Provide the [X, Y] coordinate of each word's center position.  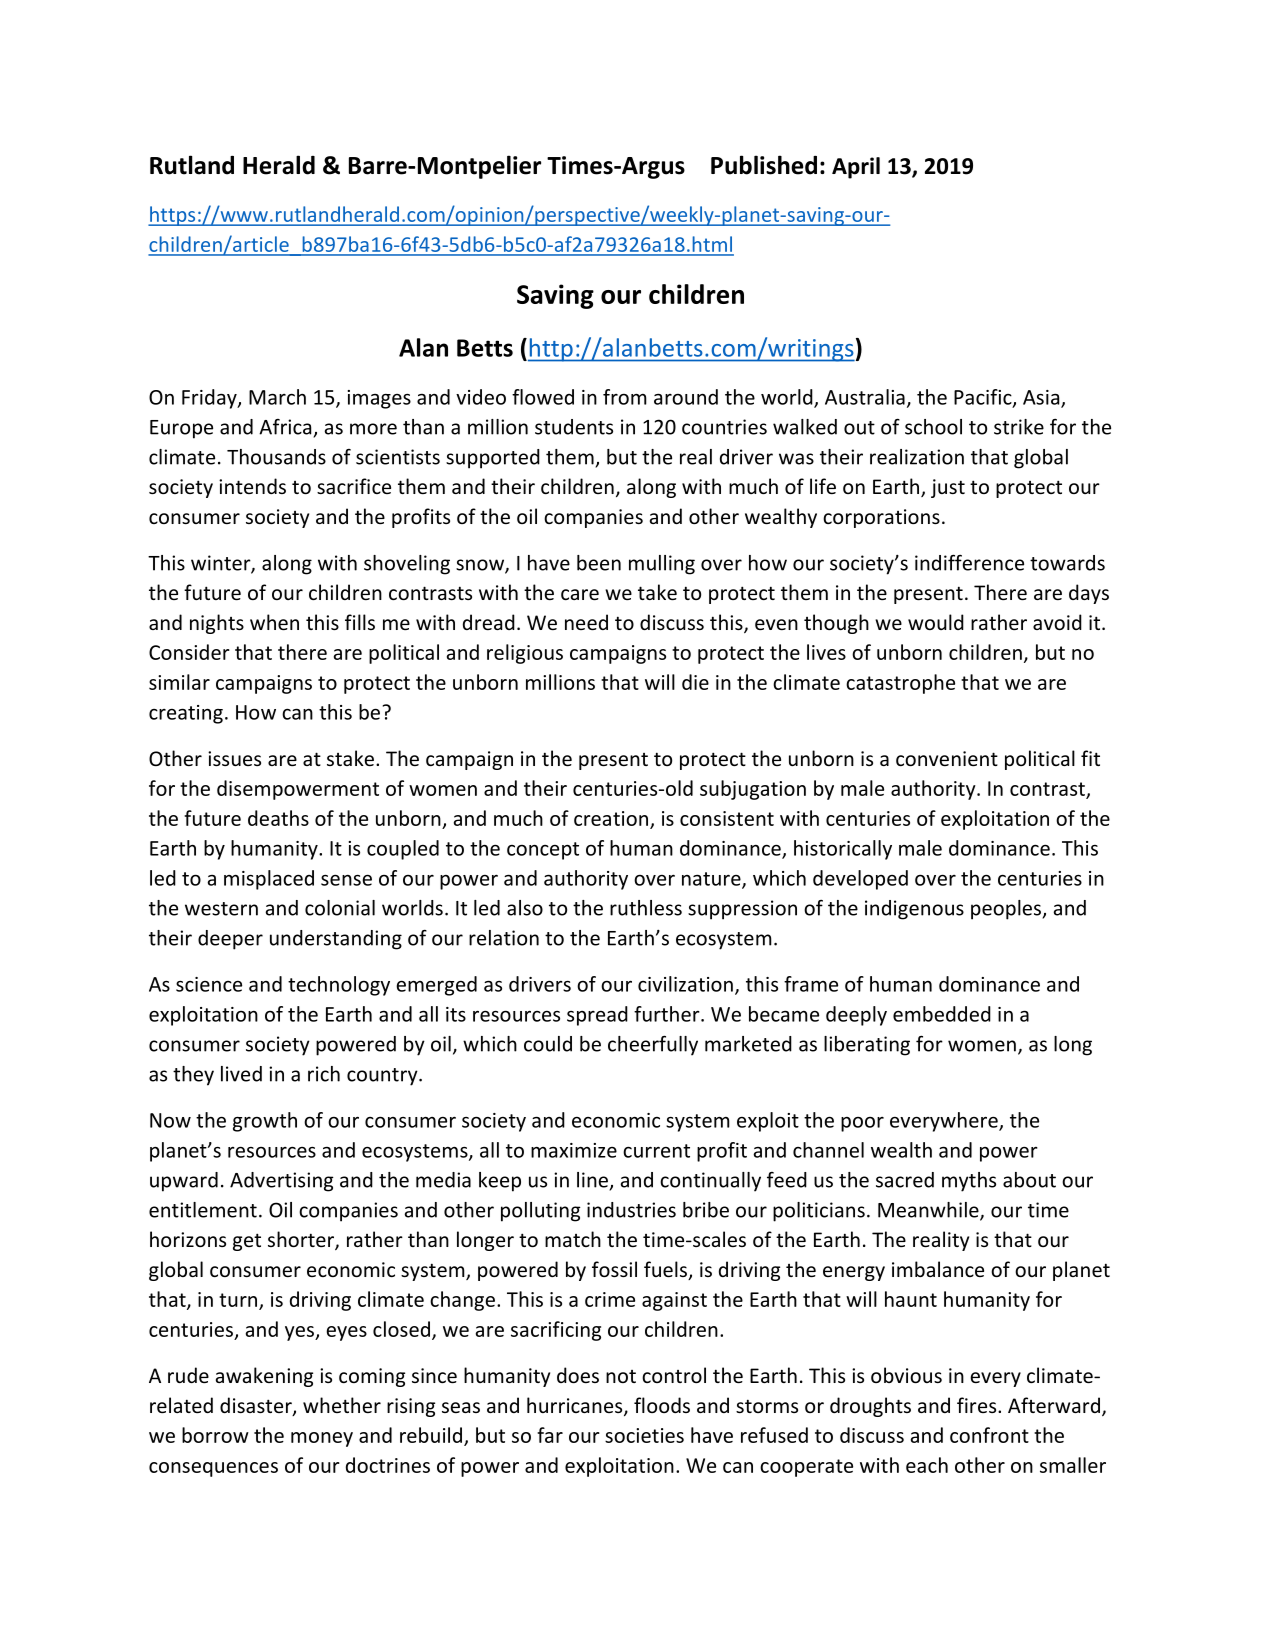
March [277, 397]
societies [644, 1435]
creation [611, 818]
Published [764, 165]
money [322, 1439]
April [856, 168]
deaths [278, 818]
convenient [947, 758]
